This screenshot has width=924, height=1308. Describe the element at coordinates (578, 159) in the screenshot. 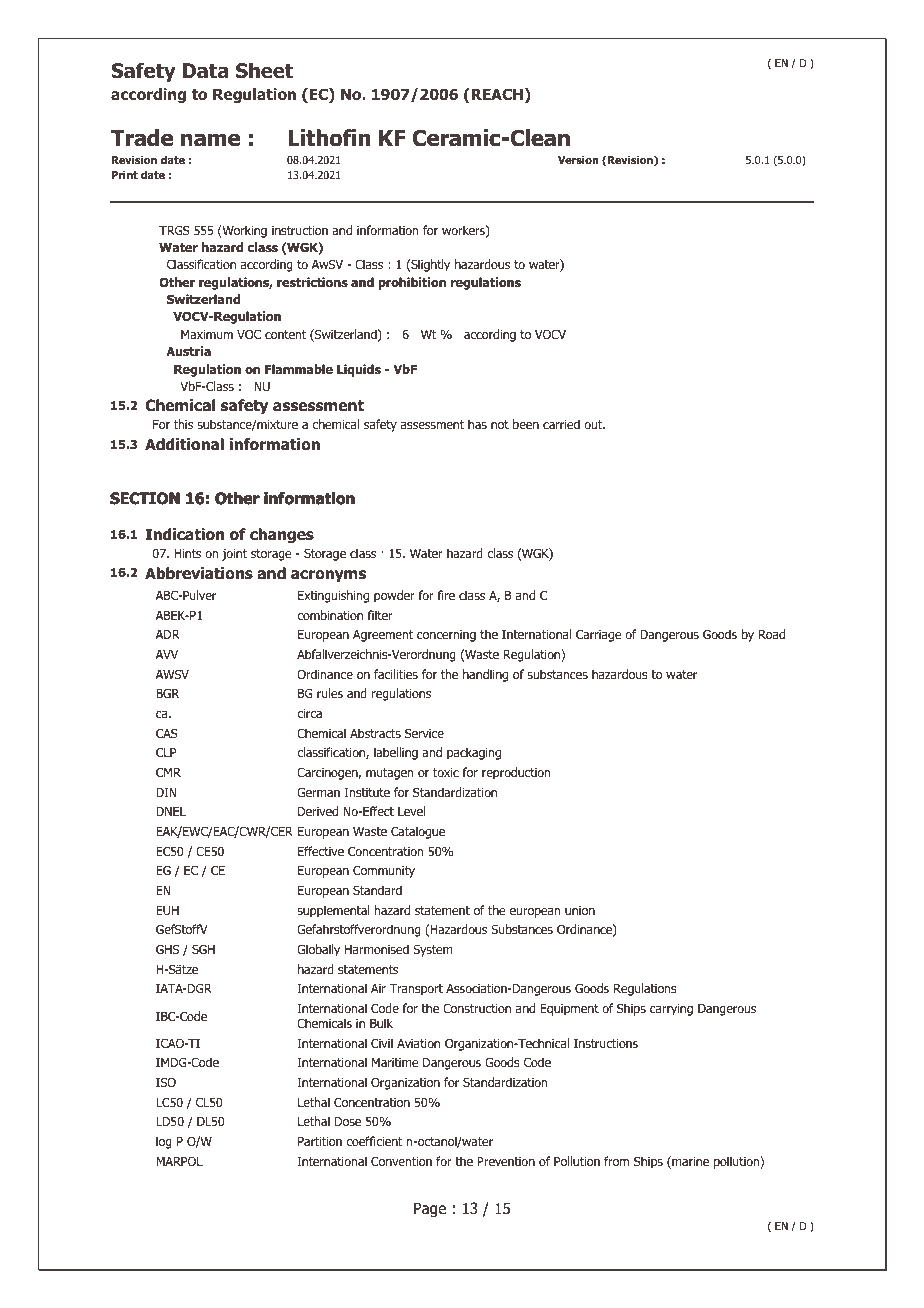

I see `Version` at that location.
